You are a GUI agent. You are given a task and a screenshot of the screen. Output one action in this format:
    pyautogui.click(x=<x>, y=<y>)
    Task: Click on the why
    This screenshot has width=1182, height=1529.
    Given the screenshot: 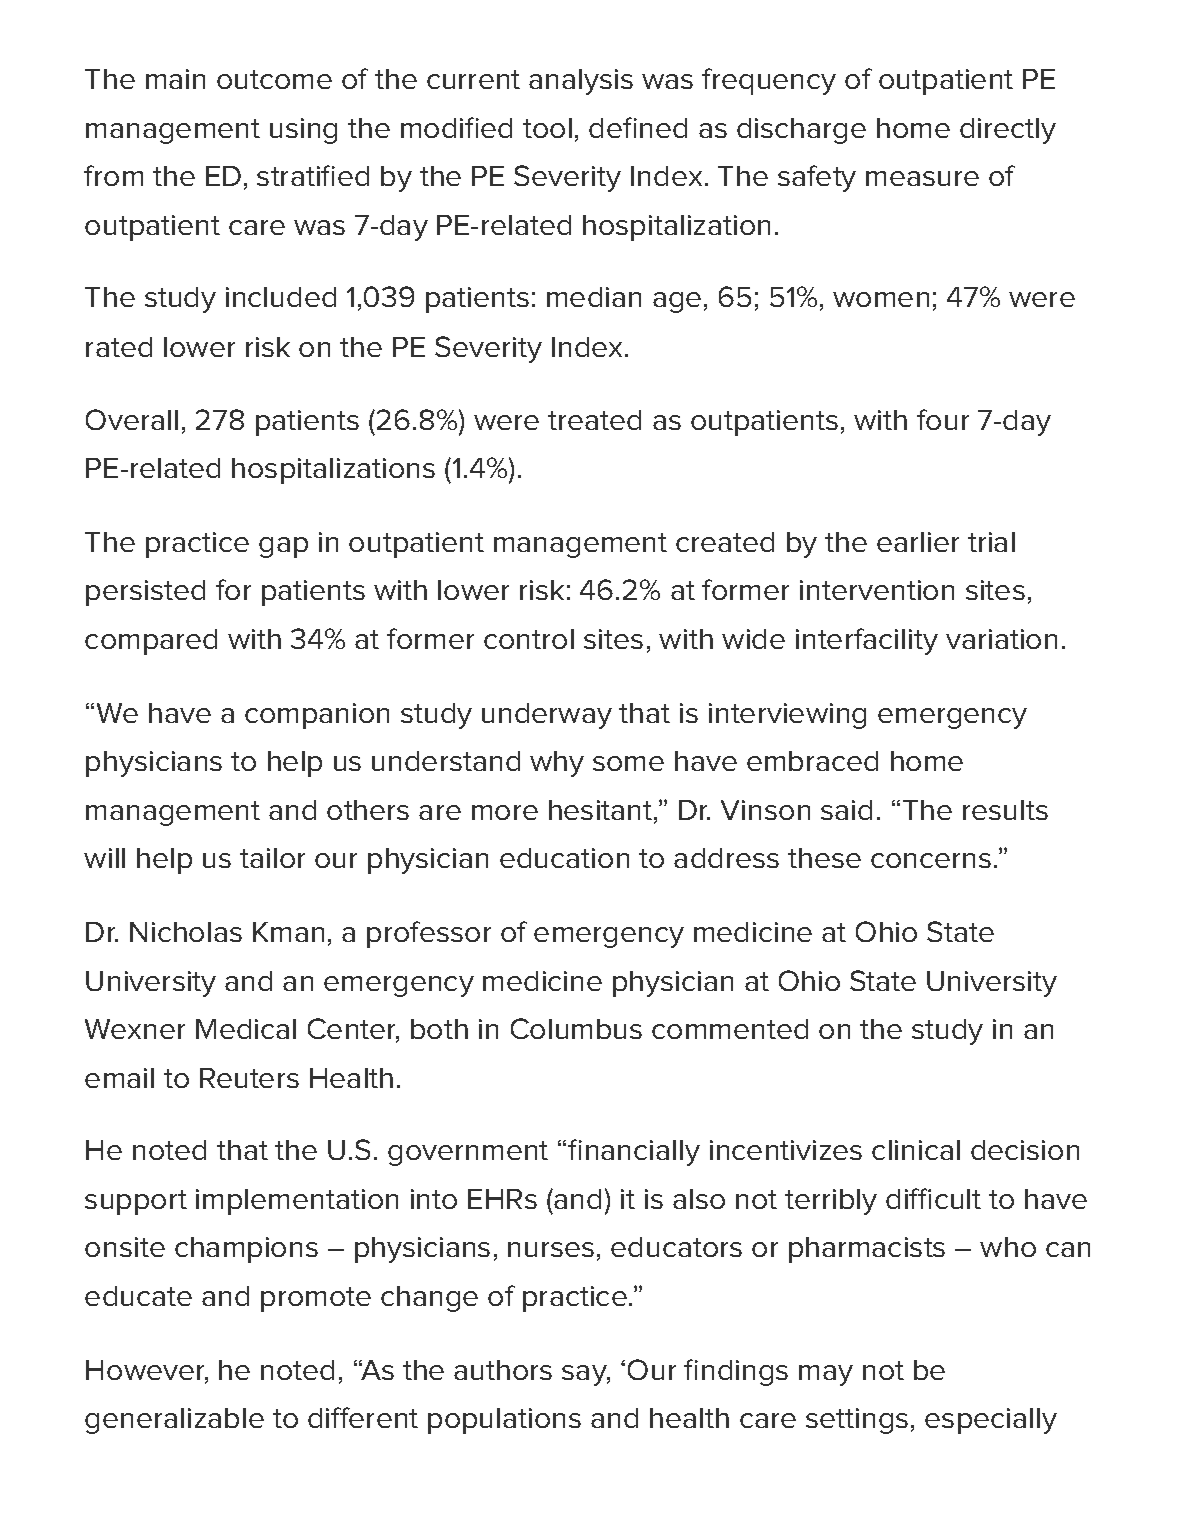 What is the action you would take?
    pyautogui.click(x=557, y=764)
